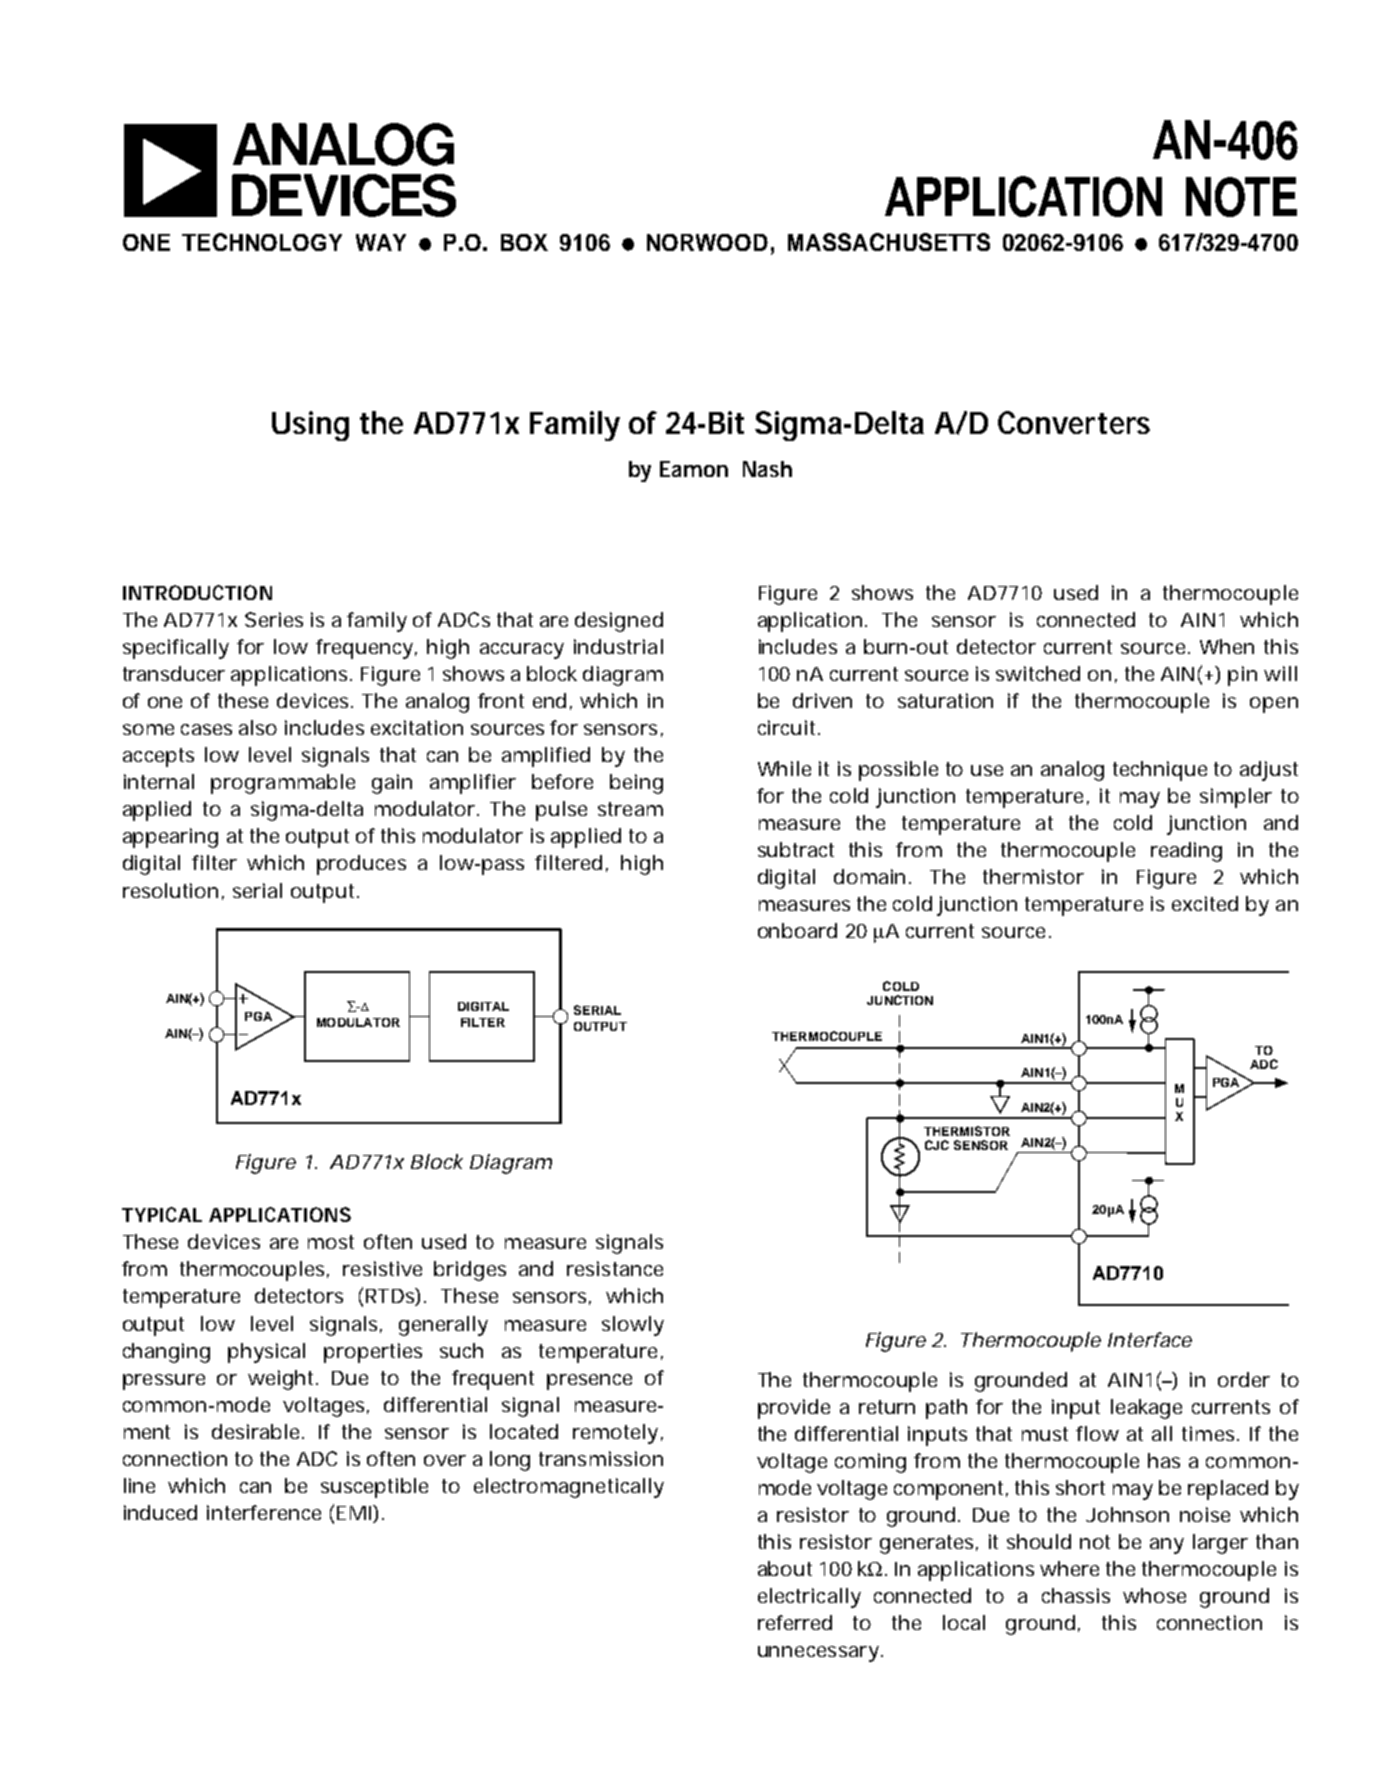 The height and width of the document is (1786, 1380). What do you see at coordinates (707, 242) in the document?
I see `NORWOOD` at bounding box center [707, 242].
